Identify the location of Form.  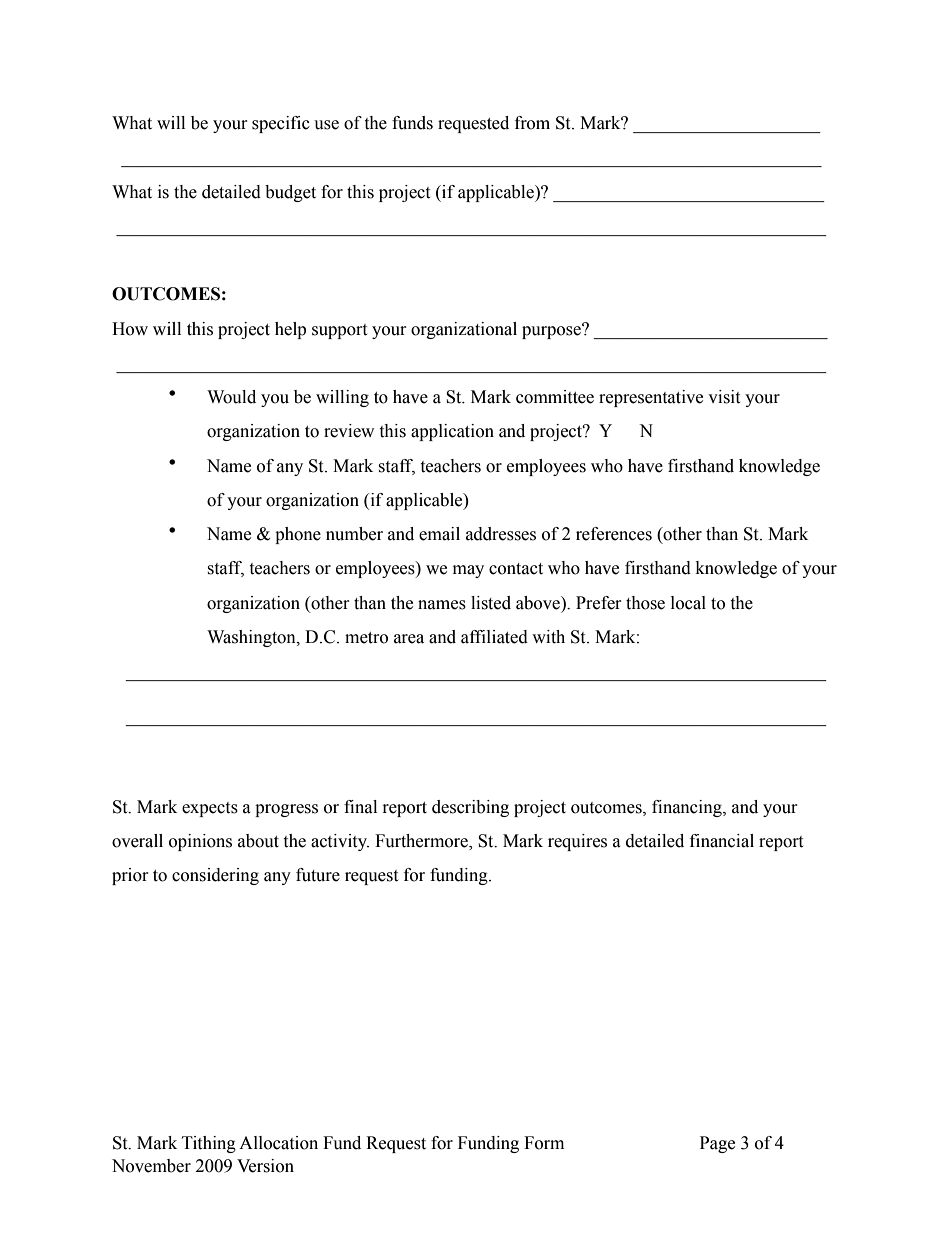
(544, 1143).
